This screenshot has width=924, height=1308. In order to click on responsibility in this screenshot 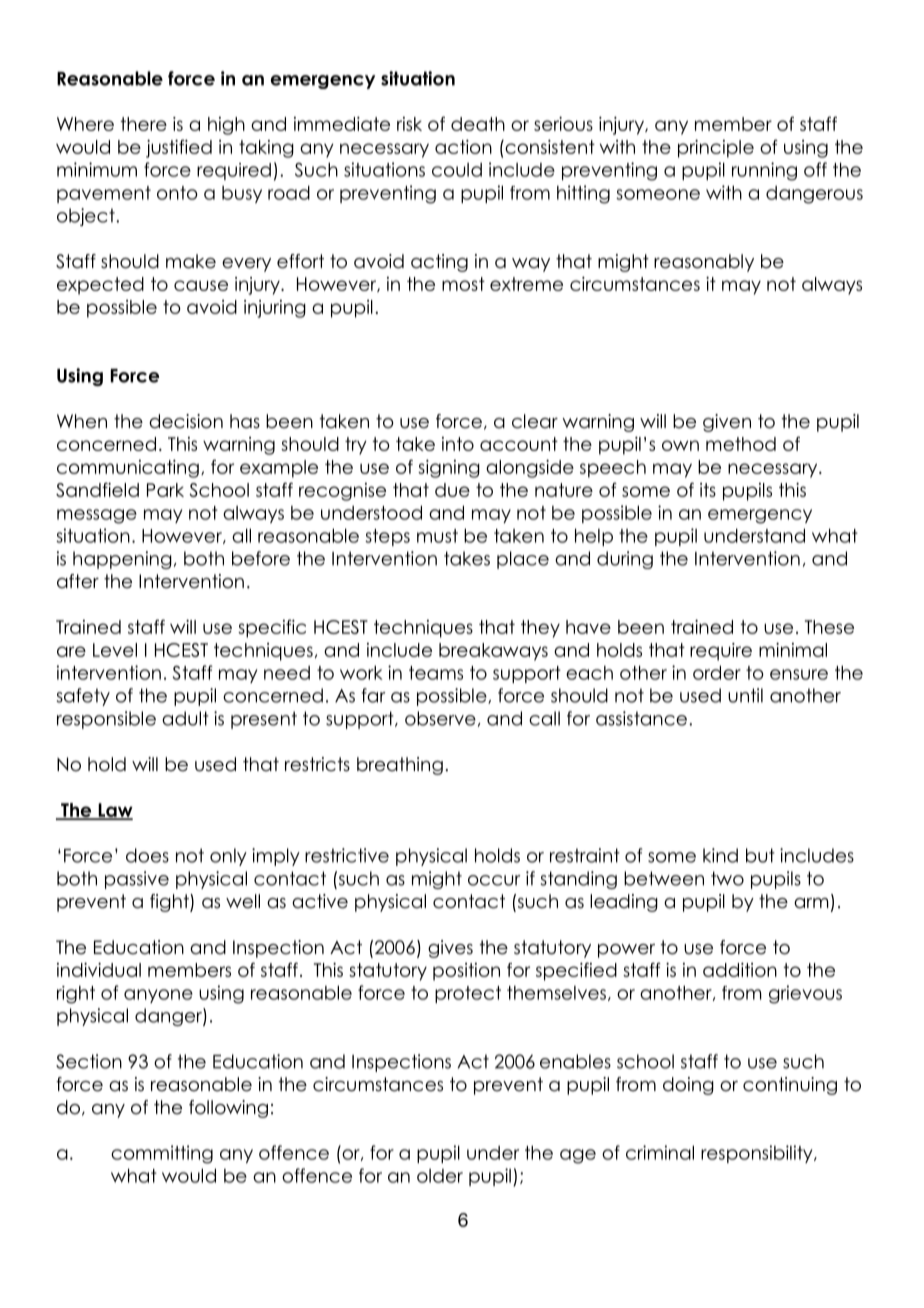, I will do `click(758, 1154)`.
